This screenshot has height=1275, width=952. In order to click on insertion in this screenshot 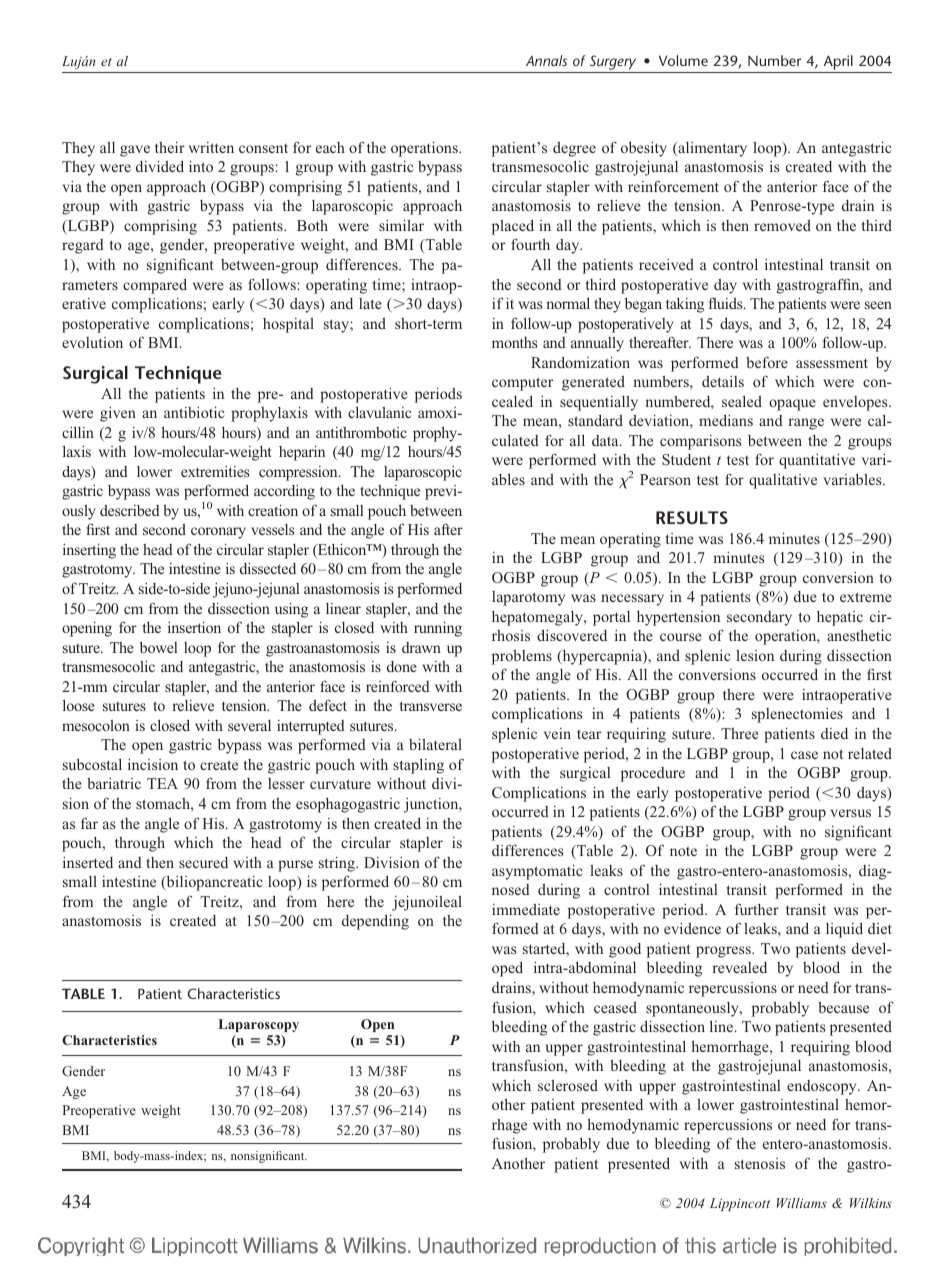, I will do `click(194, 627)`.
